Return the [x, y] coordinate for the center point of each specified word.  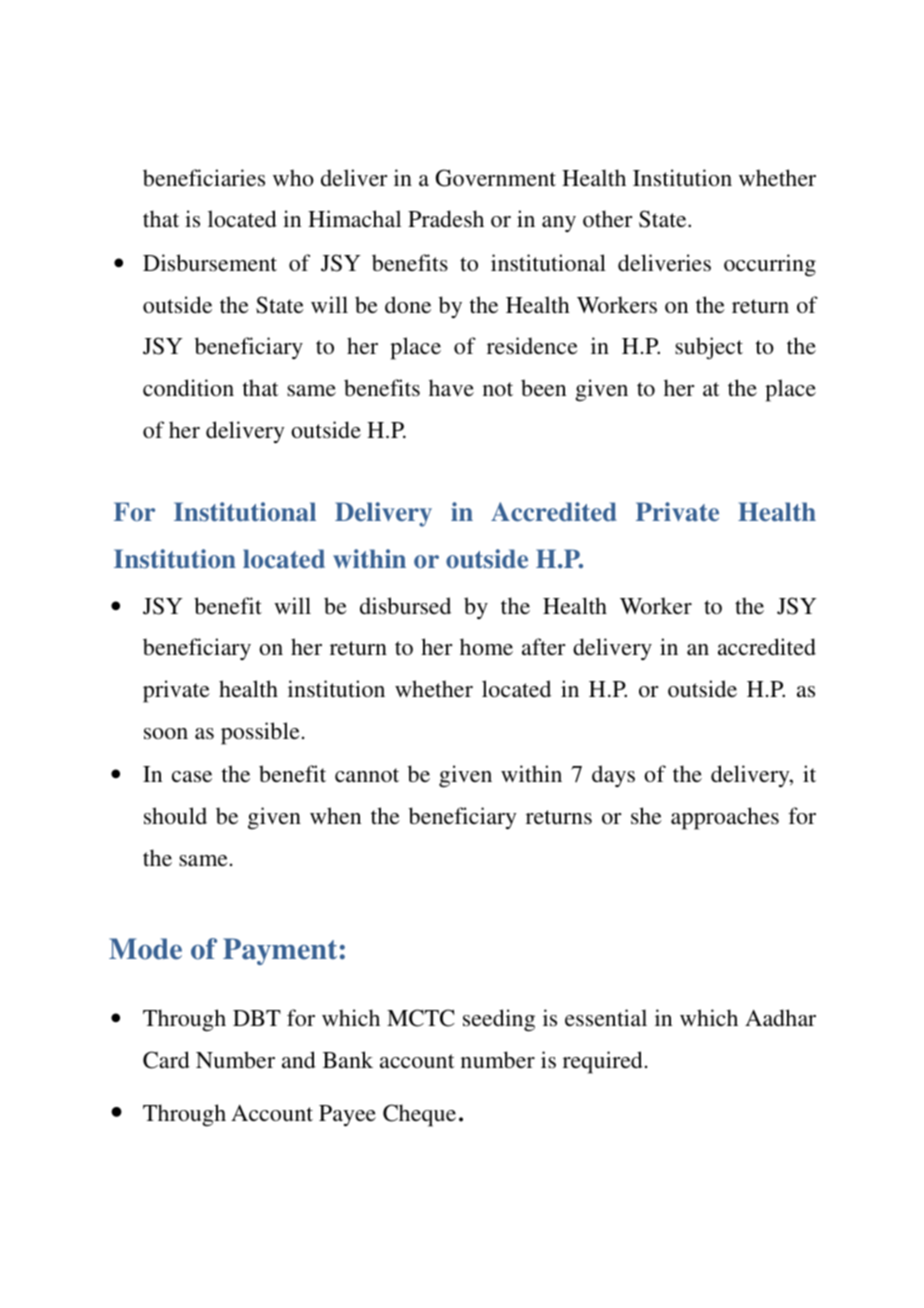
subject [709, 348]
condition [188, 387]
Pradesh [446, 218]
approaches [725, 818]
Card [166, 1060]
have [451, 387]
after [544, 646]
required [603, 1062]
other [608, 218]
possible [260, 733]
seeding [499, 1020]
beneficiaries [204, 178]
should [175, 816]
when [335, 815]
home [486, 646]
